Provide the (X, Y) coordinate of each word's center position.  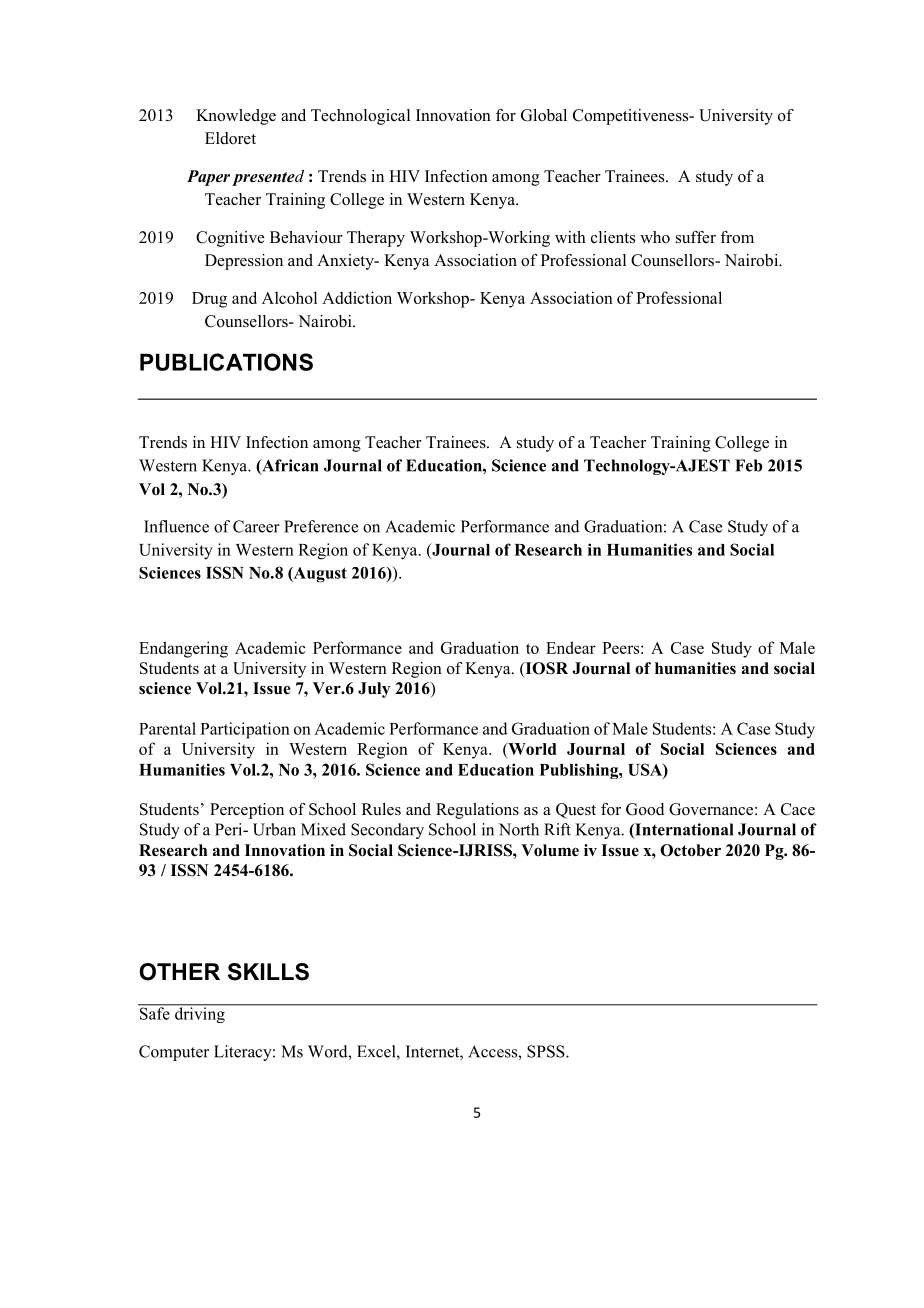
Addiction (357, 297)
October (690, 850)
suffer (696, 237)
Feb (749, 465)
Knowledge (236, 117)
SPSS (547, 1051)
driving (200, 1014)
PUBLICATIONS (226, 362)
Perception (247, 811)
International (683, 830)
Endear (571, 647)
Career (256, 526)
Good (645, 809)
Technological (360, 117)
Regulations (477, 811)
